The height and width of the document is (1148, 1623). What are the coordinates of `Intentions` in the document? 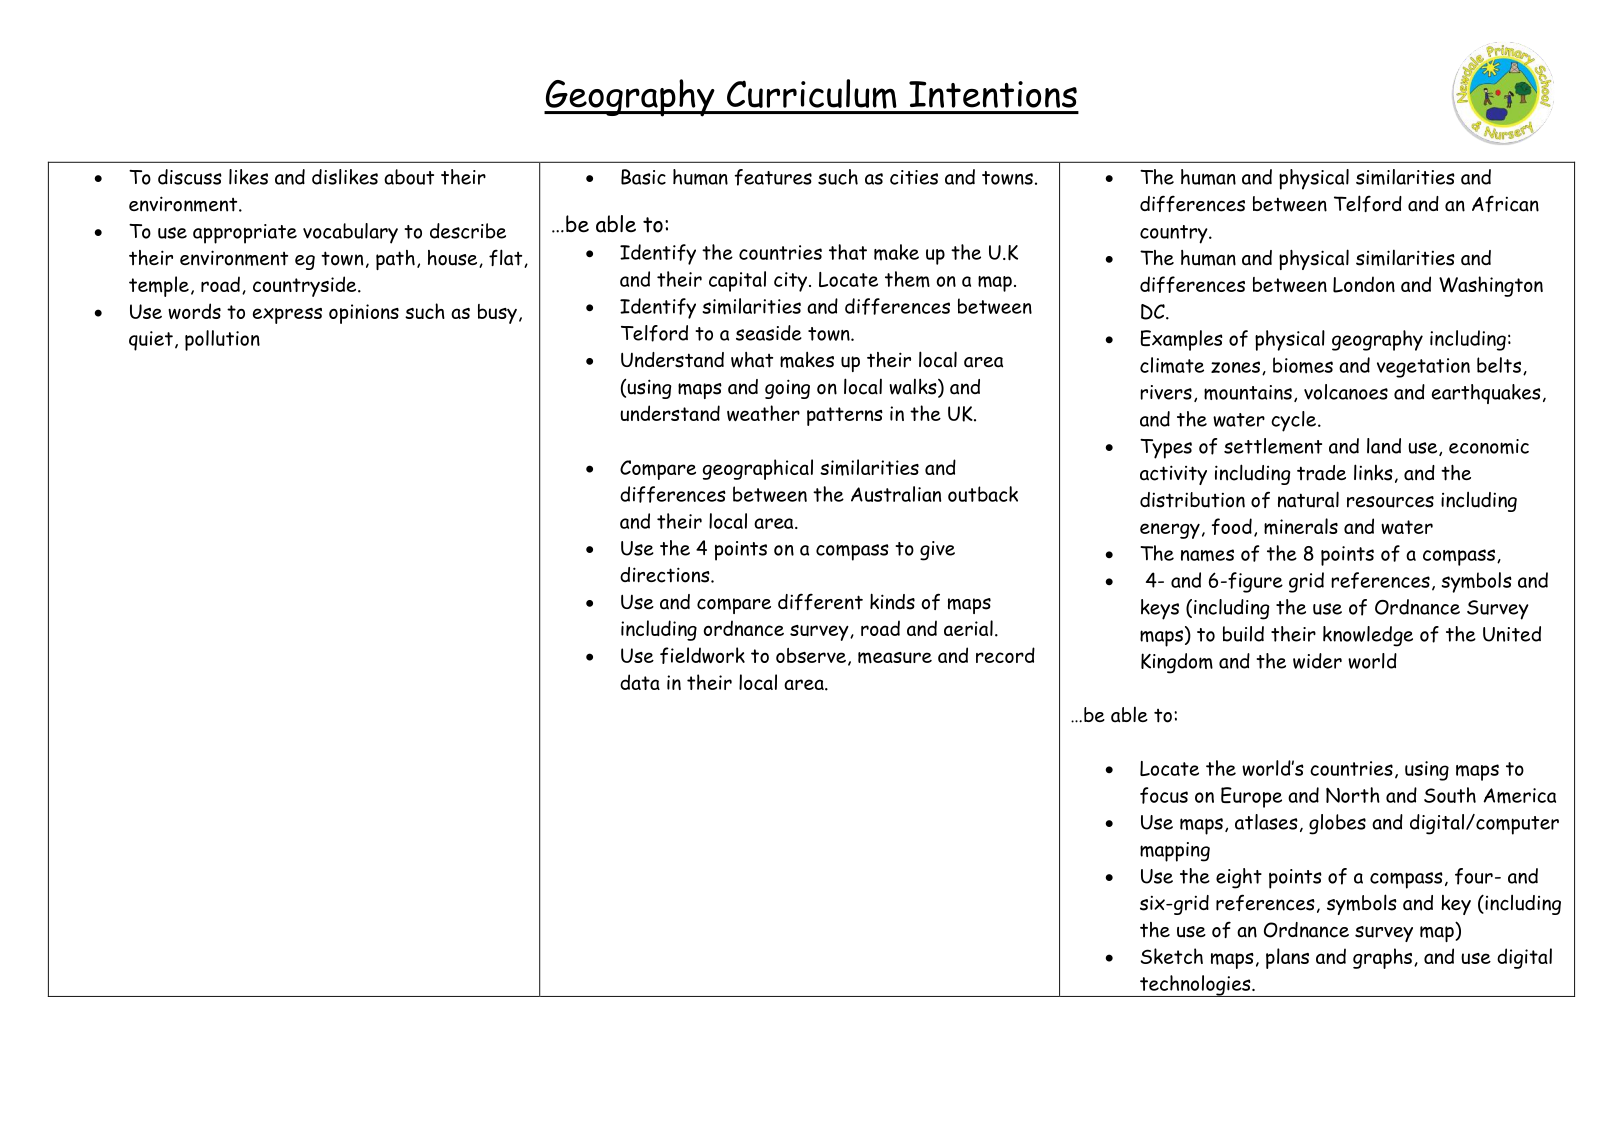 It's located at (993, 94).
